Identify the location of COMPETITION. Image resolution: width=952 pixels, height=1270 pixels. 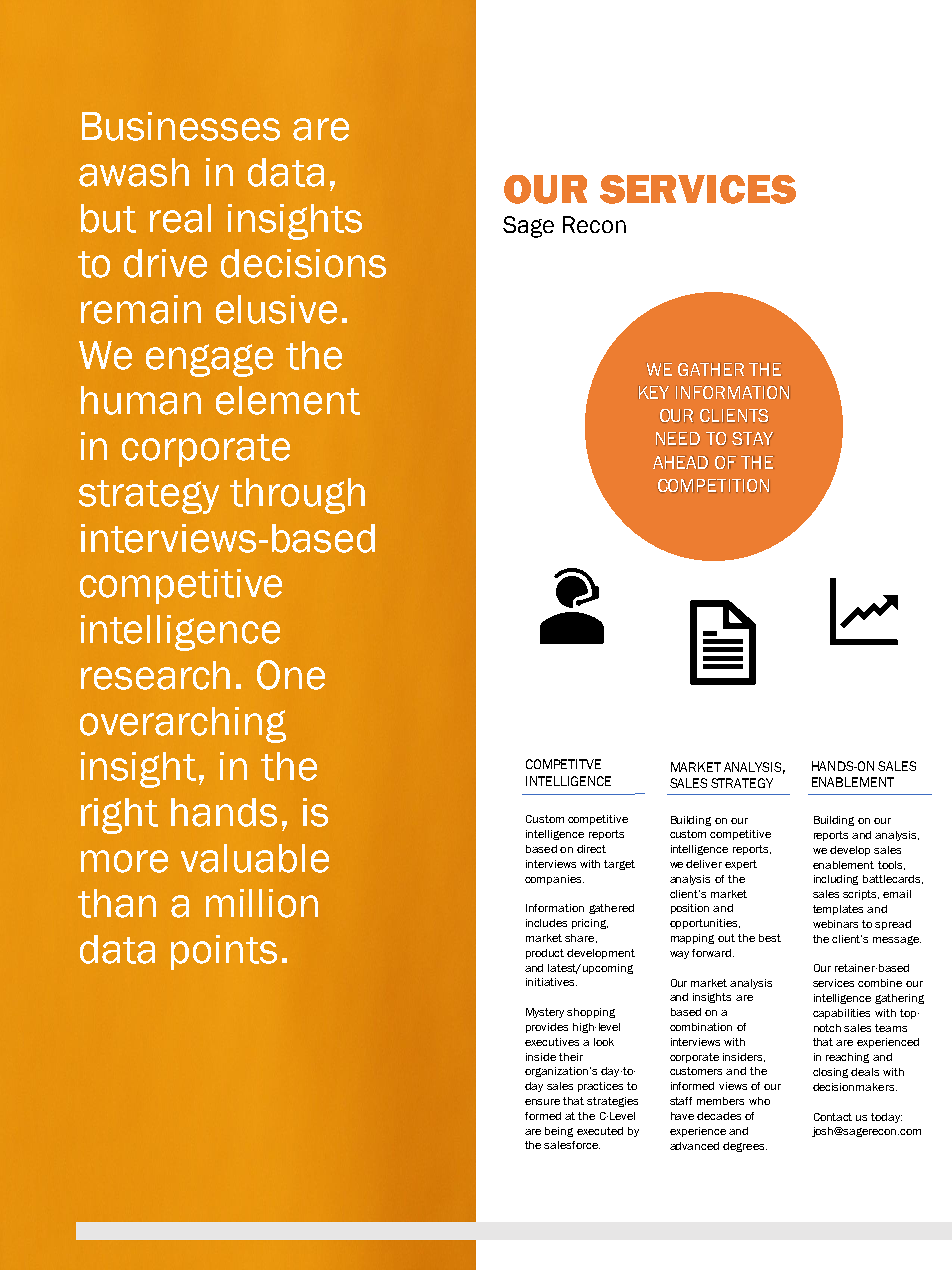
(714, 485).
